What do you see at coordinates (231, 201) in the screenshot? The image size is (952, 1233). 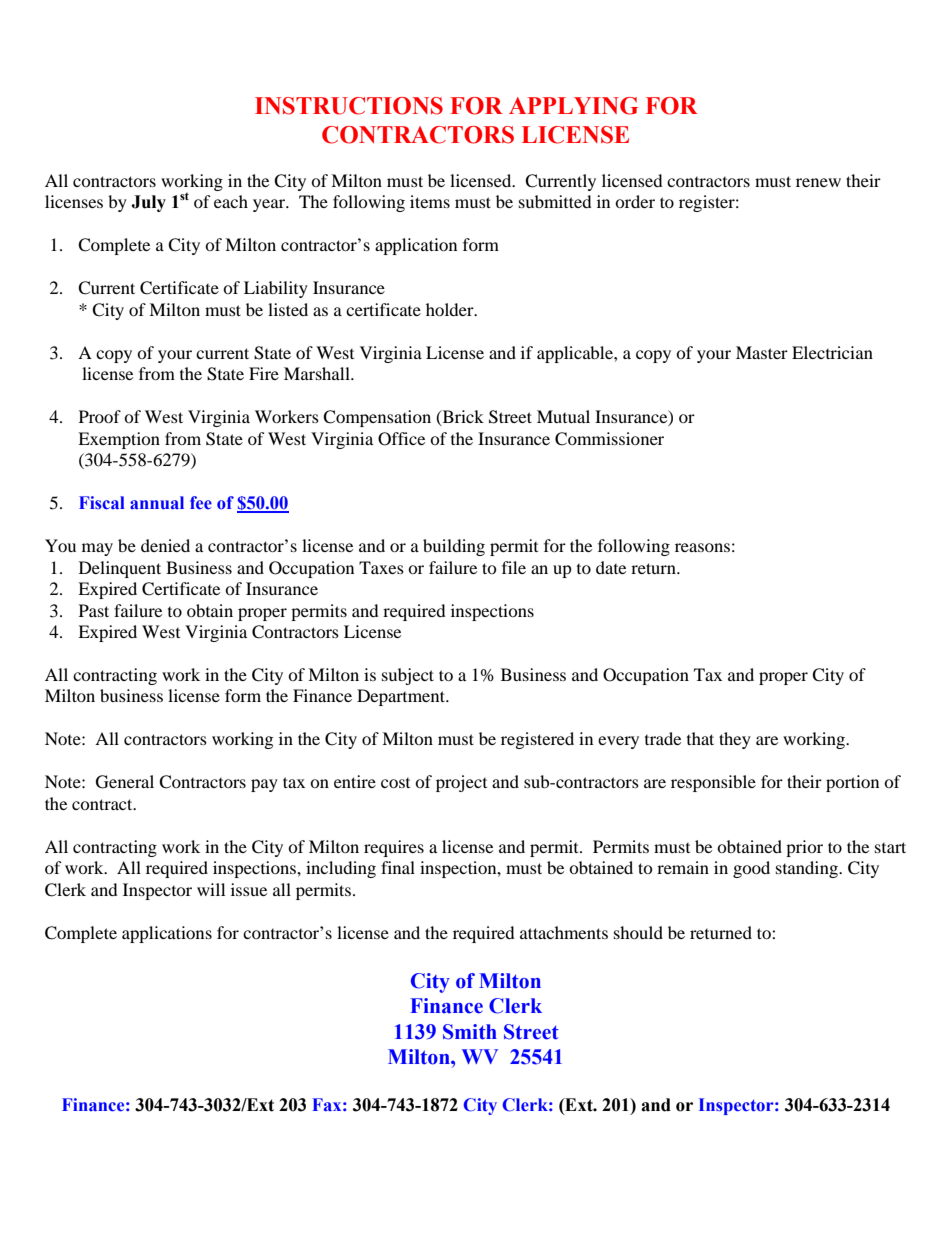 I see `each` at bounding box center [231, 201].
